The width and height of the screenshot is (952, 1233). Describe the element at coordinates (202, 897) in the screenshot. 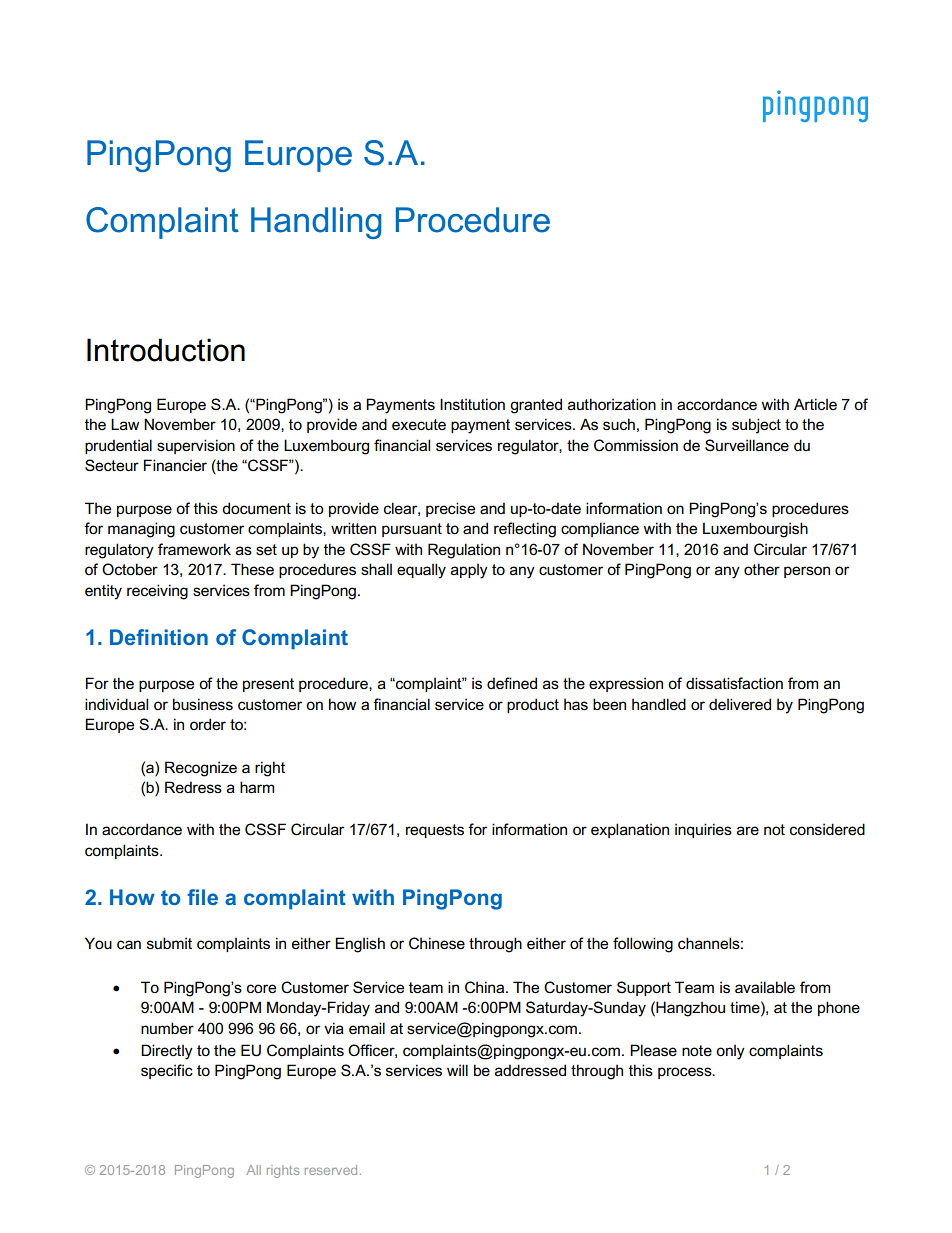

I see `file` at that location.
